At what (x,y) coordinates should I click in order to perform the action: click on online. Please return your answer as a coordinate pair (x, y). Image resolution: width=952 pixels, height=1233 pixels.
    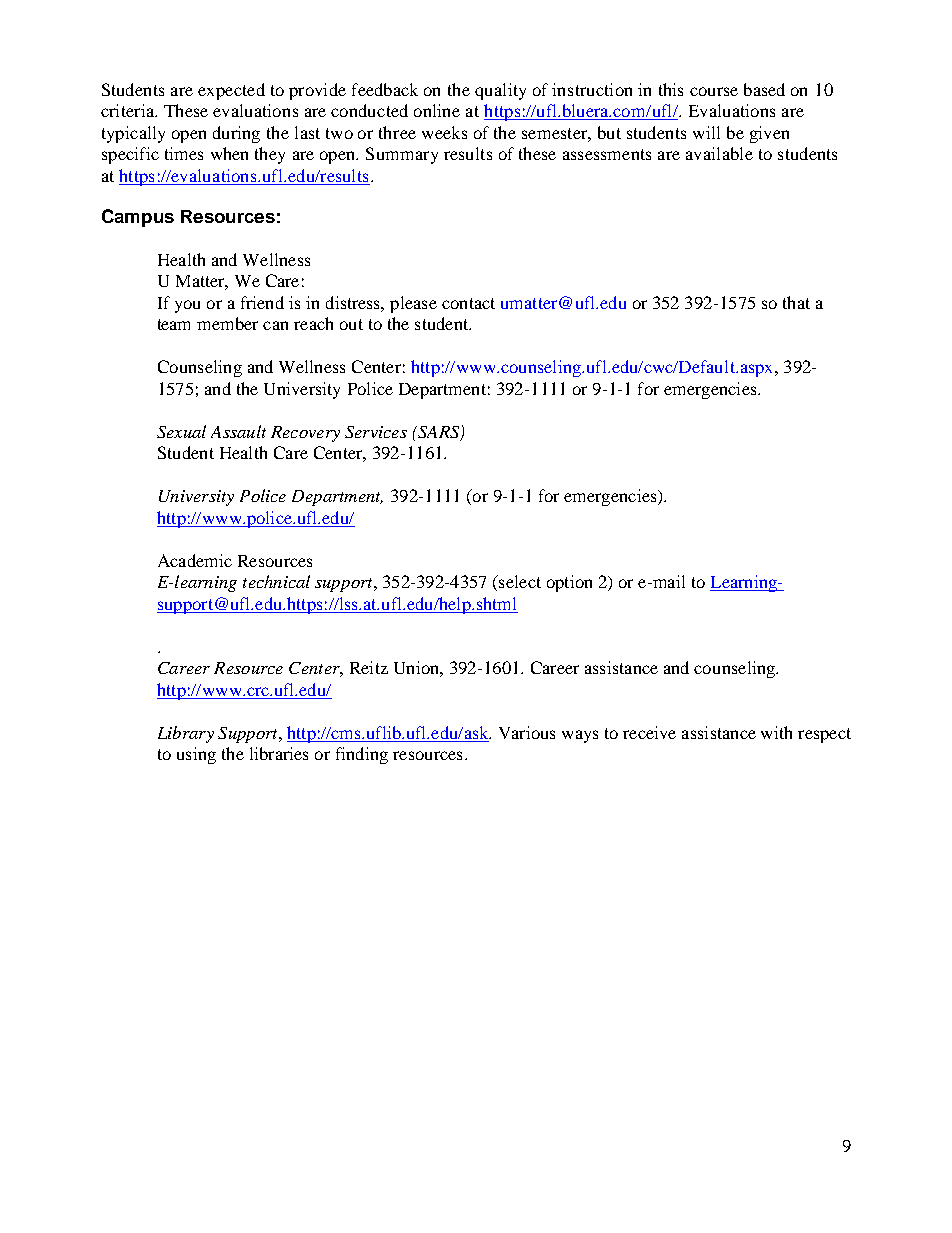
    Looking at the image, I should click on (437, 110).
